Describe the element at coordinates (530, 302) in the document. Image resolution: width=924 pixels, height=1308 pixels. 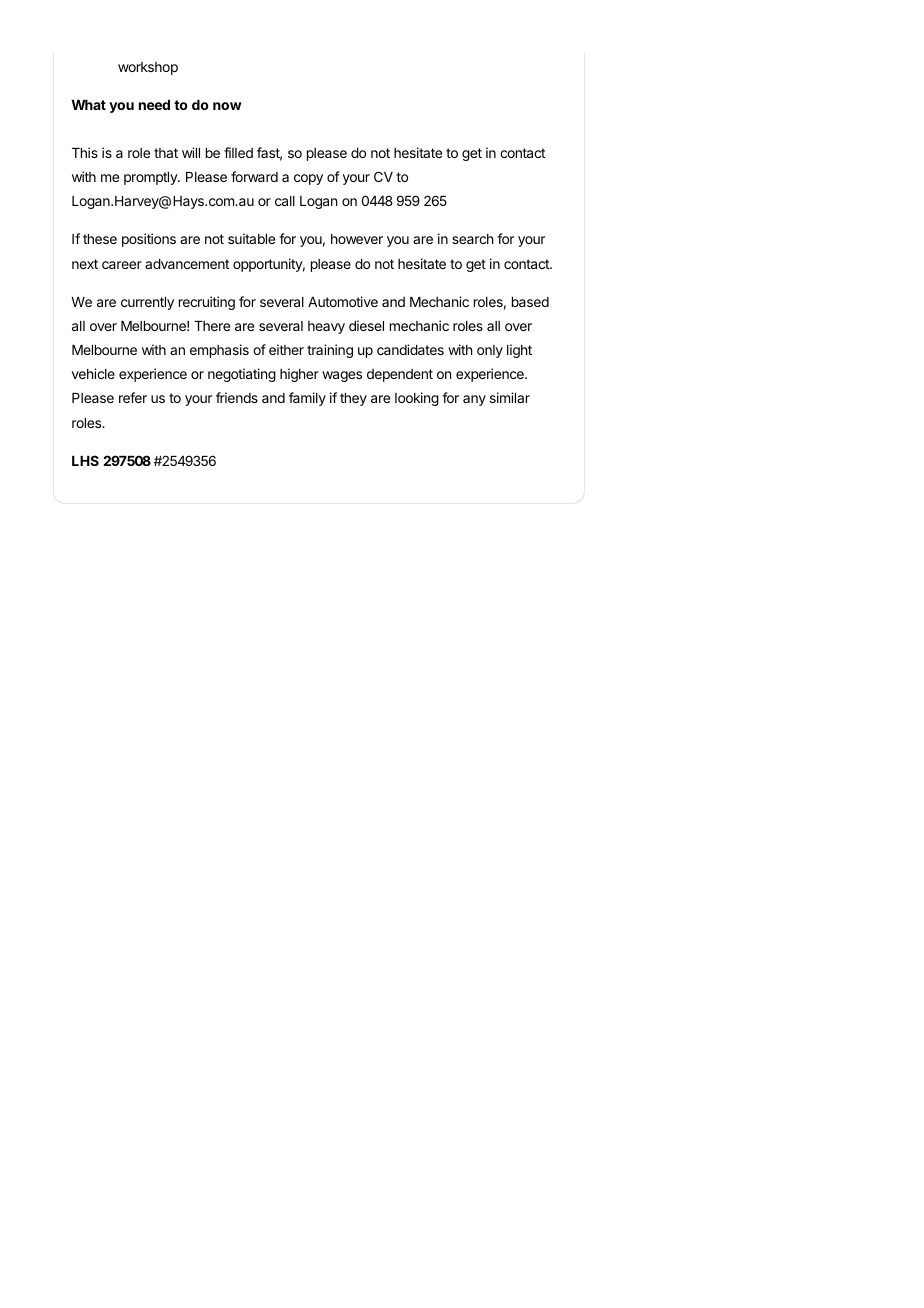
I see `based` at that location.
